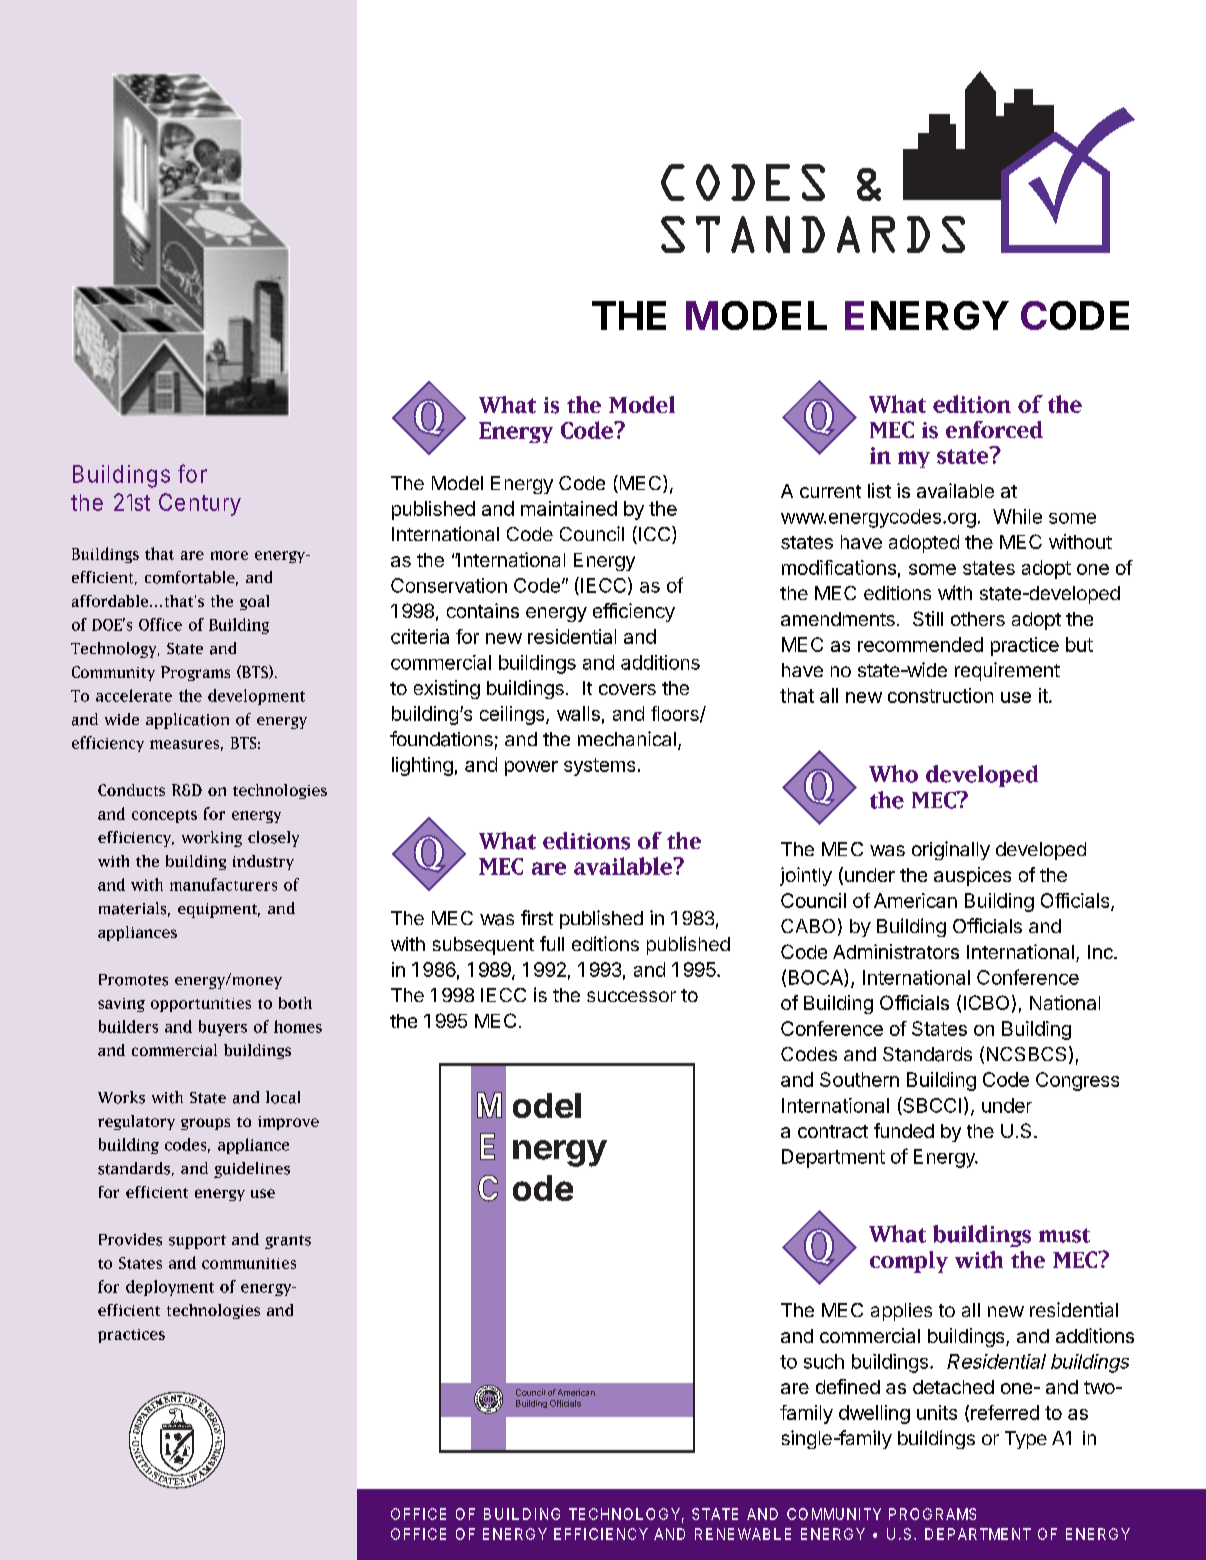 The height and width of the image is (1560, 1206). I want to click on maintained, so click(569, 508).
